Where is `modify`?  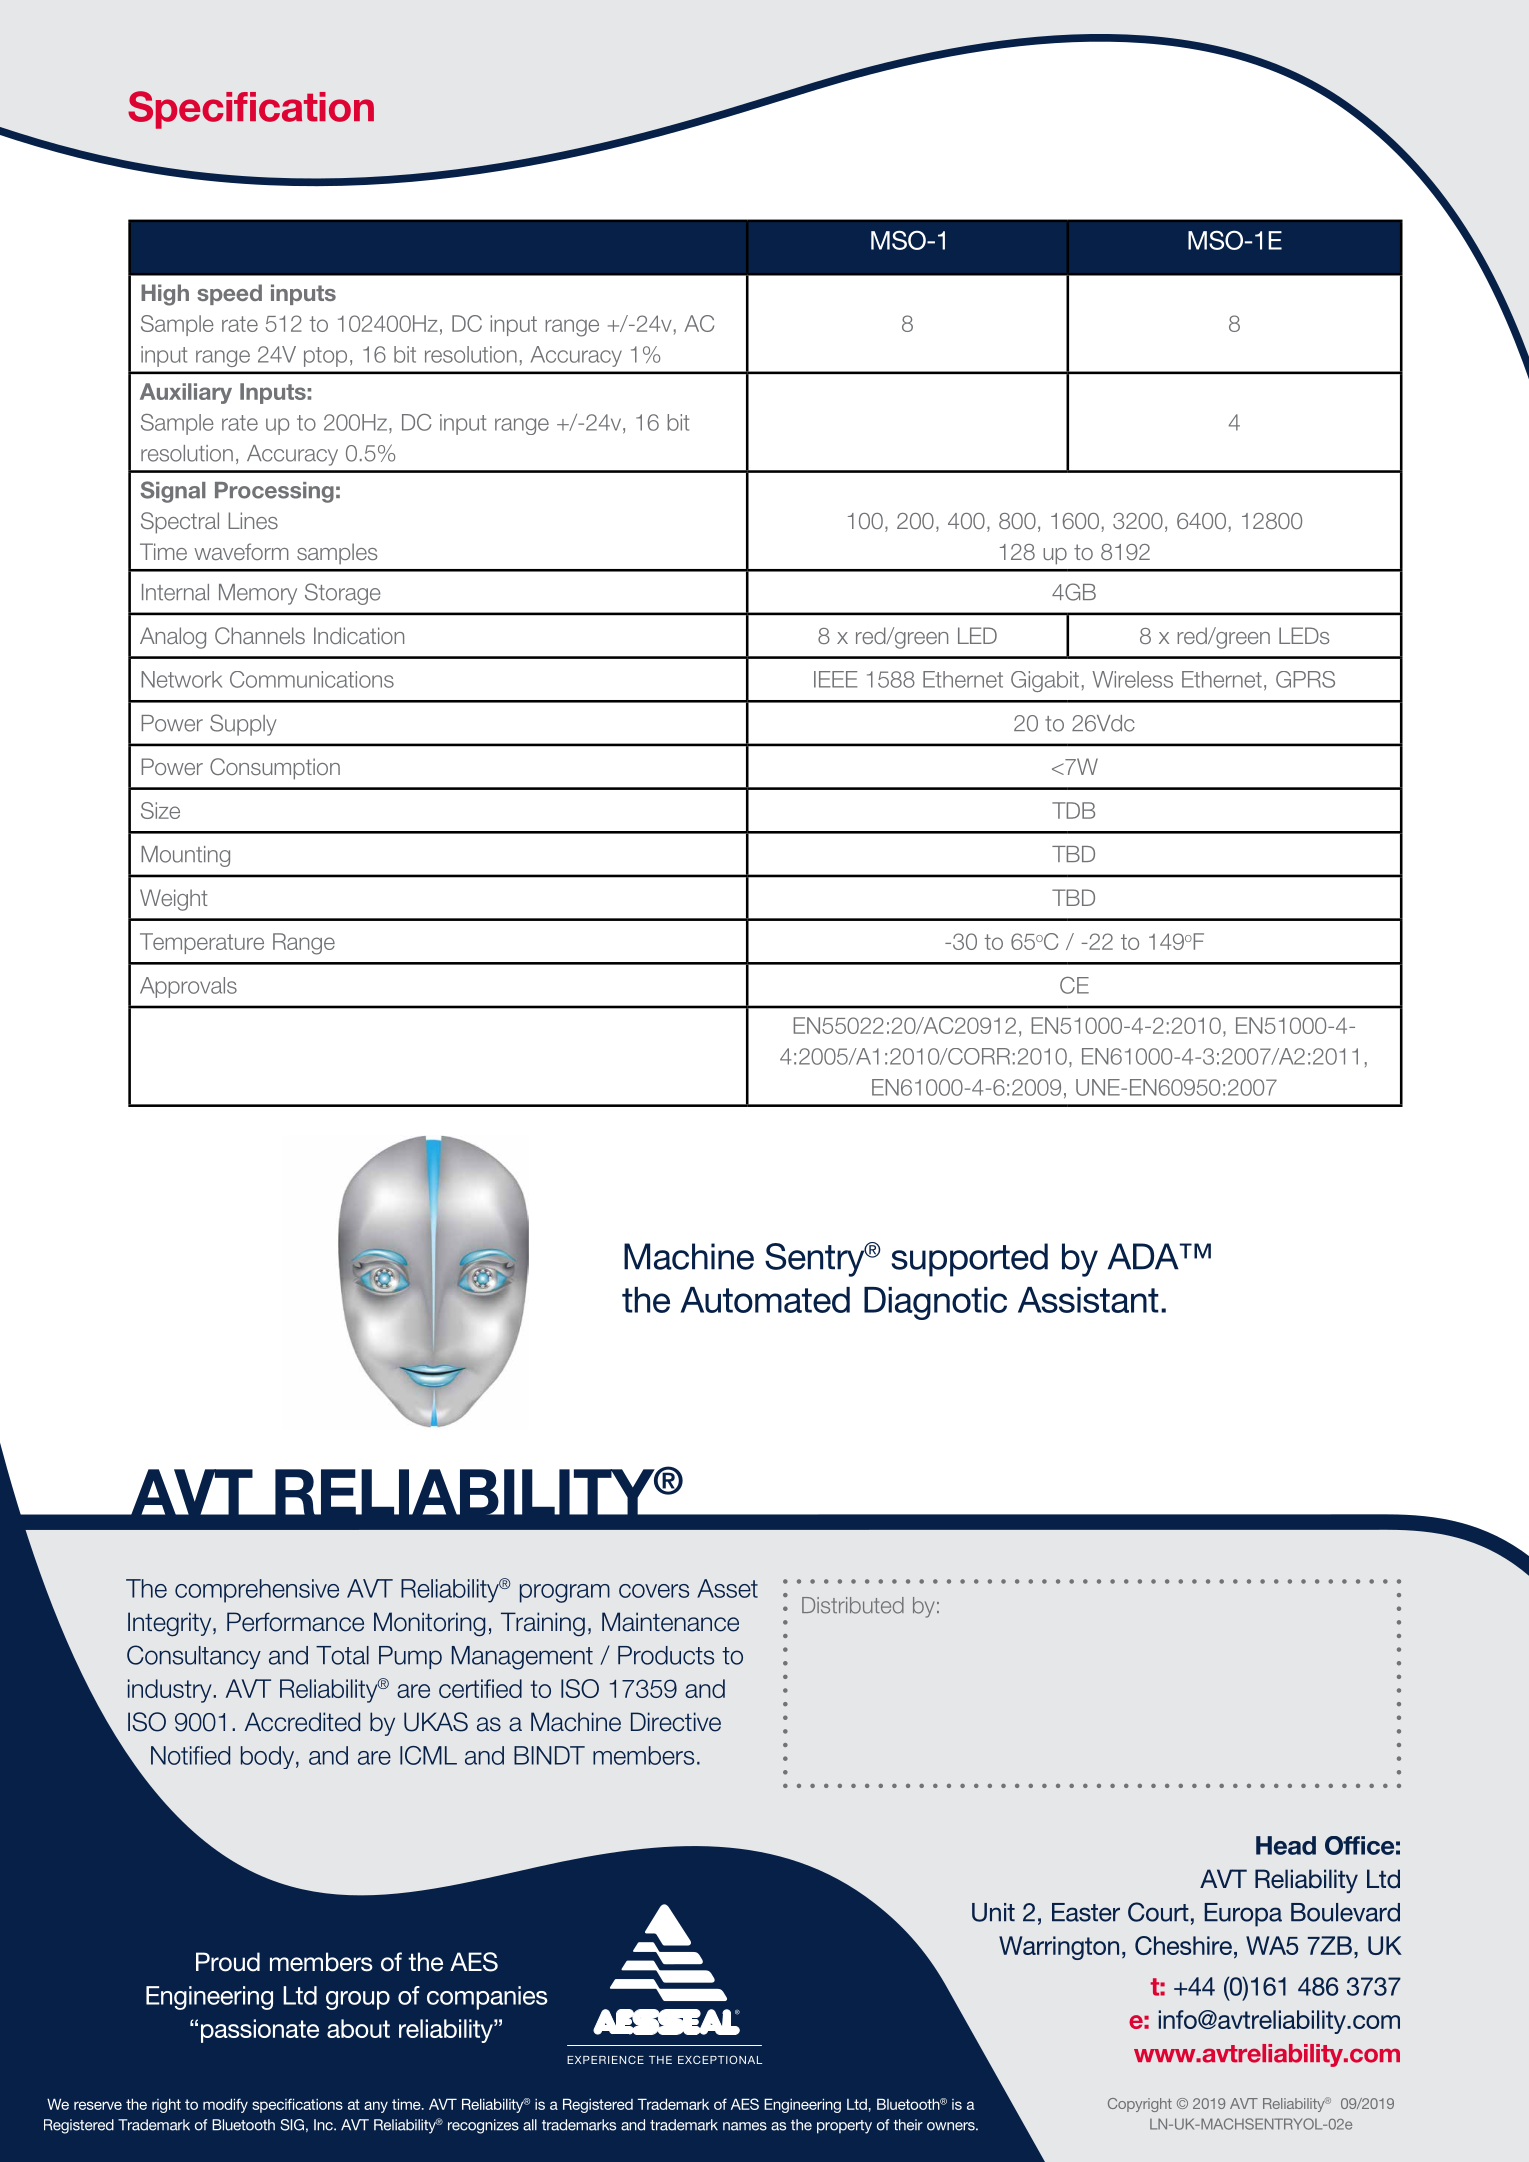
modify is located at coordinates (225, 2105).
